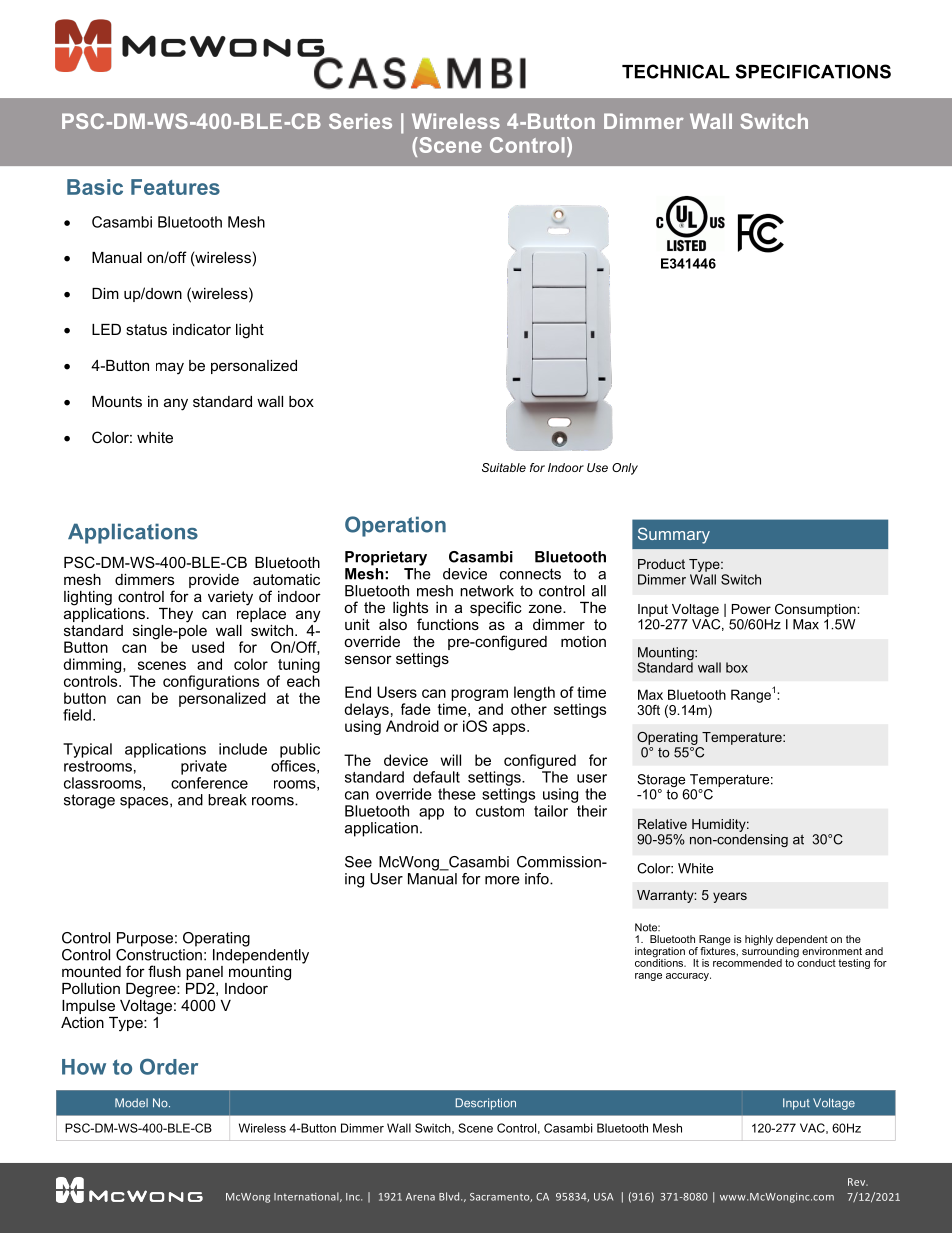 This image has width=952, height=1233. I want to click on Model, so click(131, 1103).
